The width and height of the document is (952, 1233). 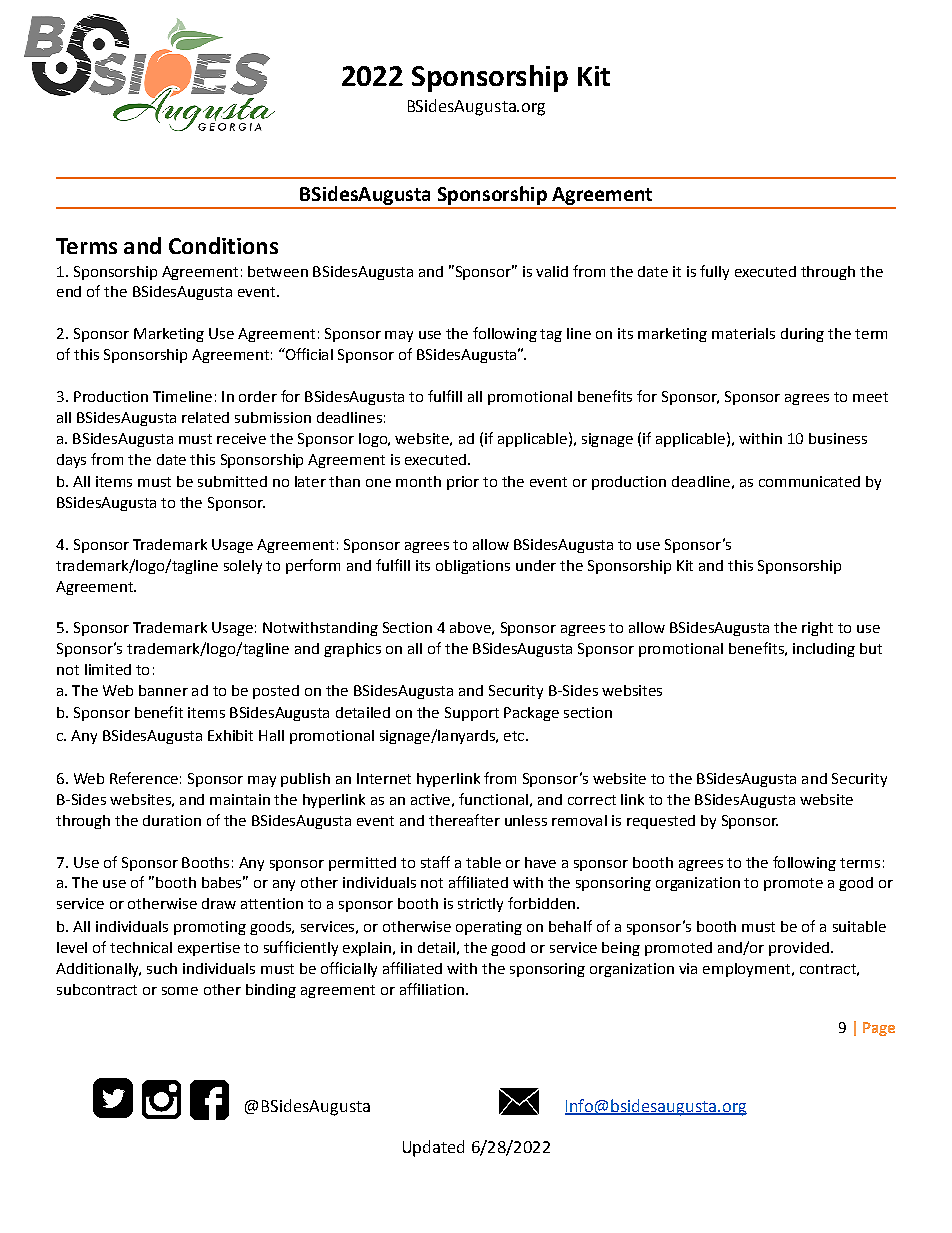 What do you see at coordinates (748, 970) in the document?
I see `employment` at bounding box center [748, 970].
